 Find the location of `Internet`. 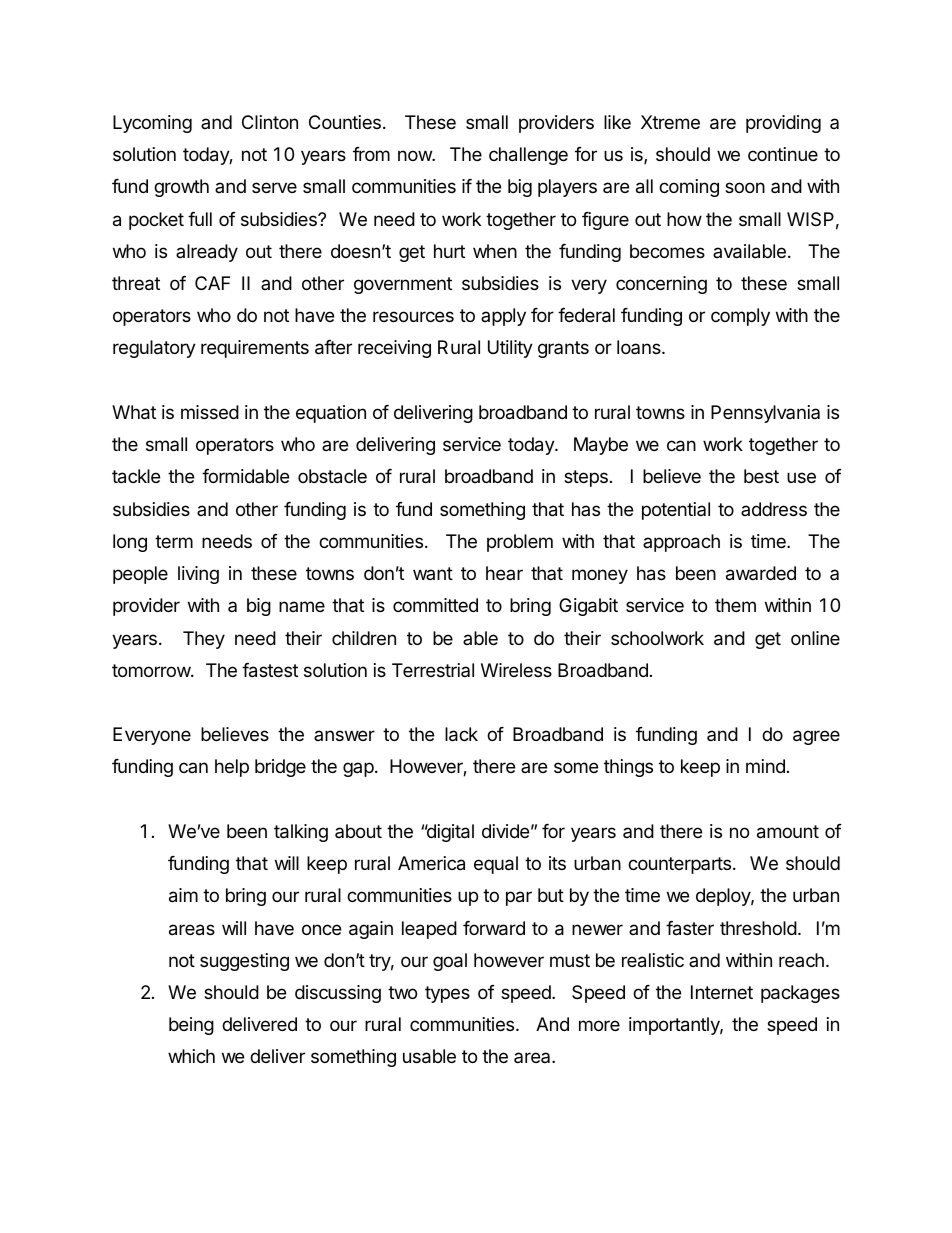

Internet is located at coordinates (722, 992).
